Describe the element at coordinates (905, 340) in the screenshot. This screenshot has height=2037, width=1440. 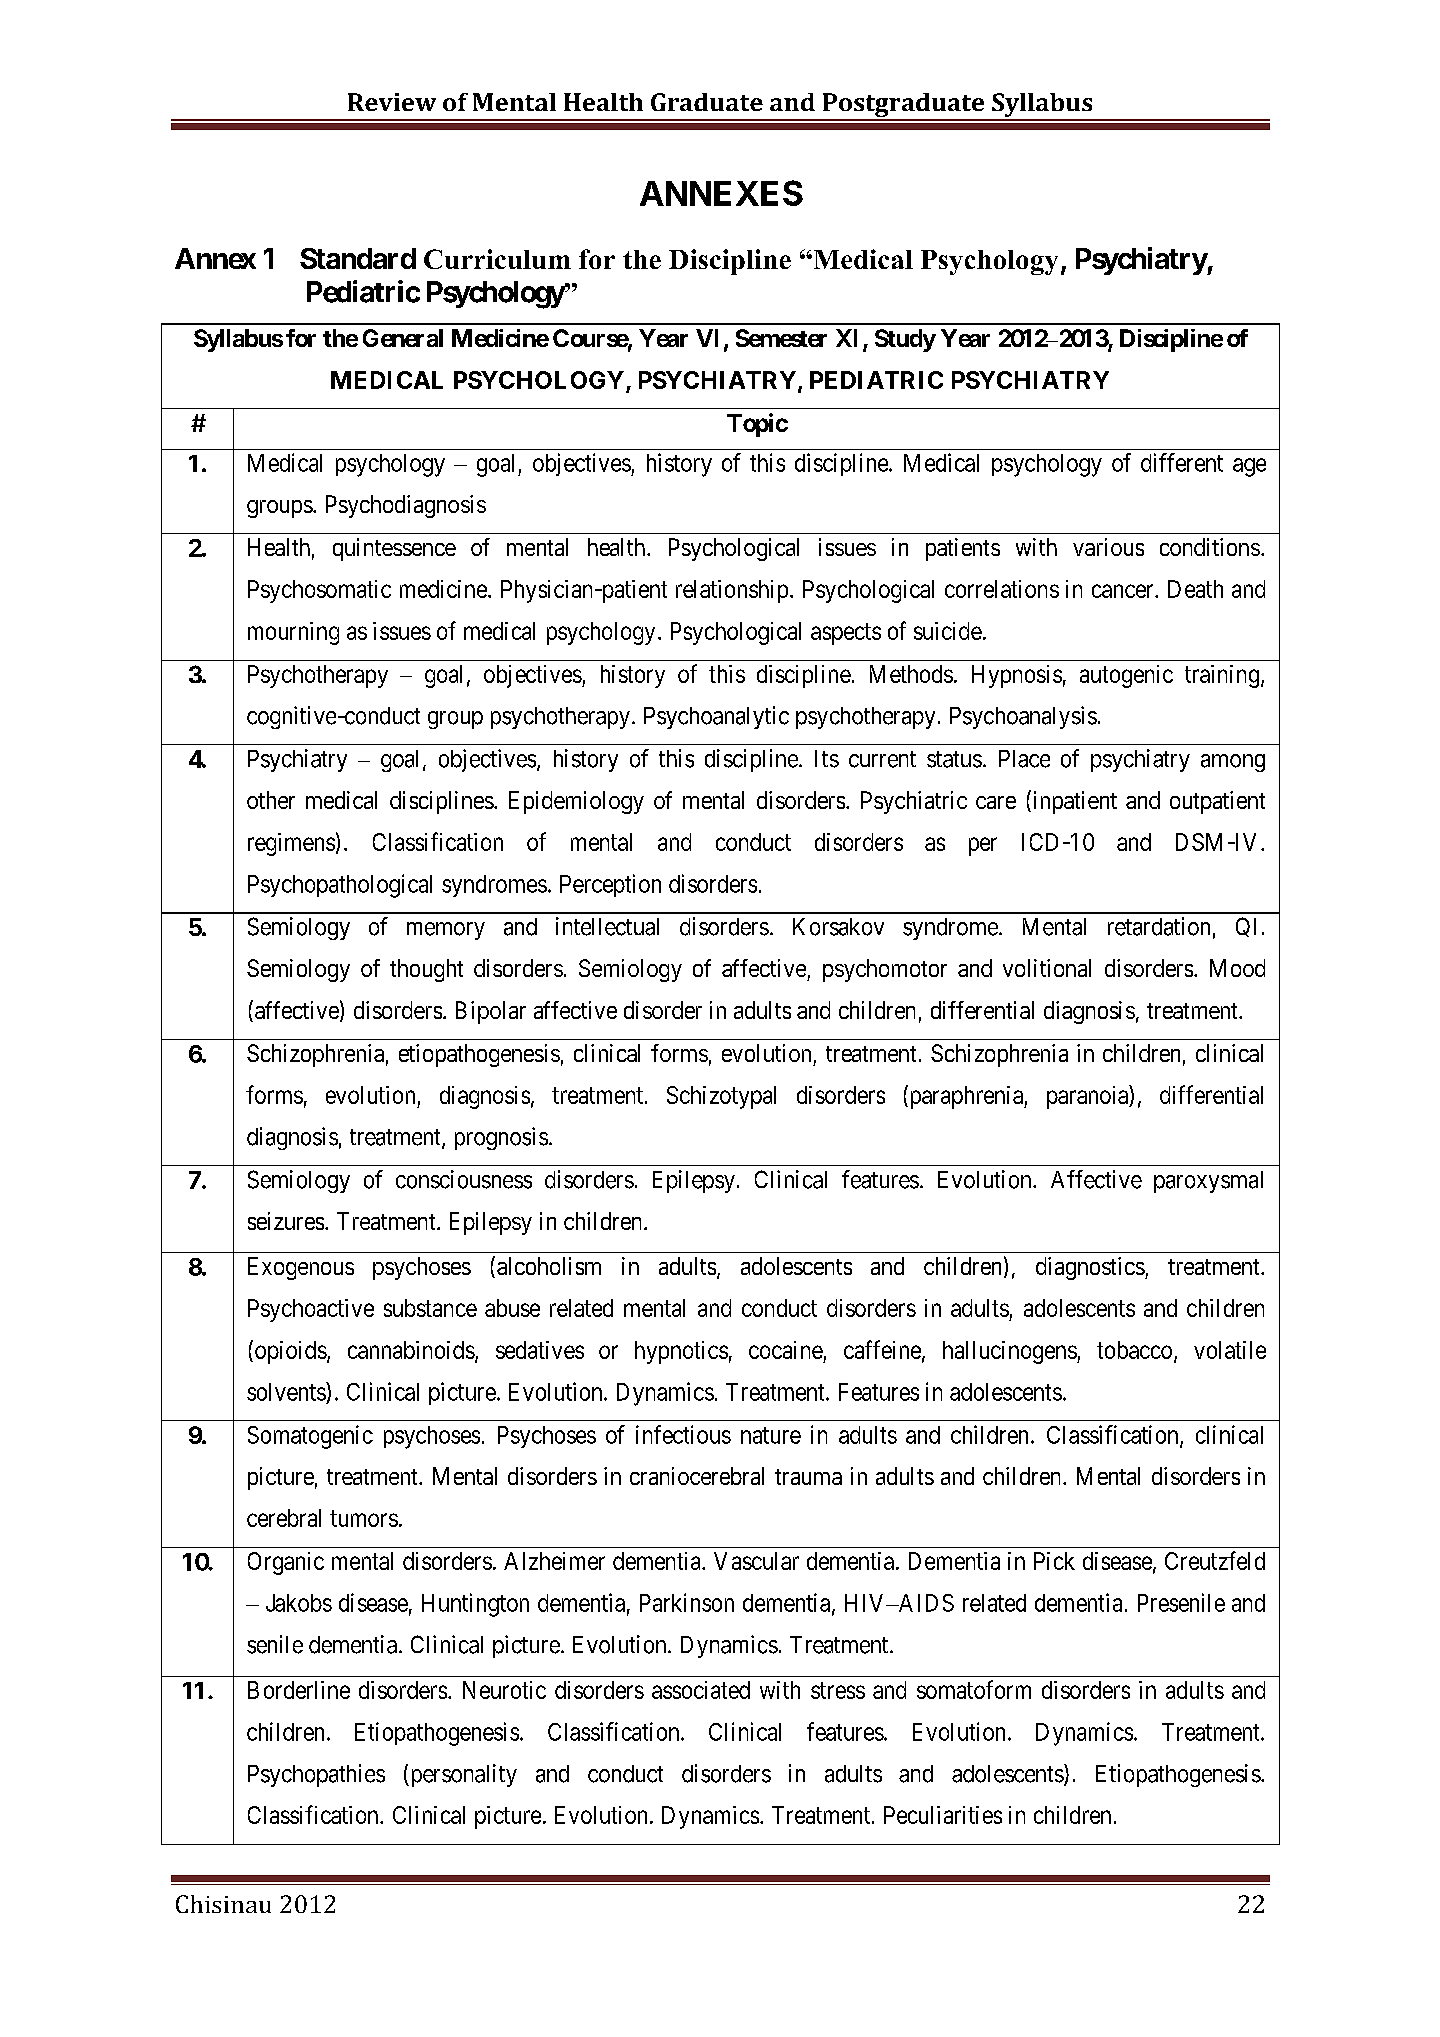
I see `Study` at that location.
